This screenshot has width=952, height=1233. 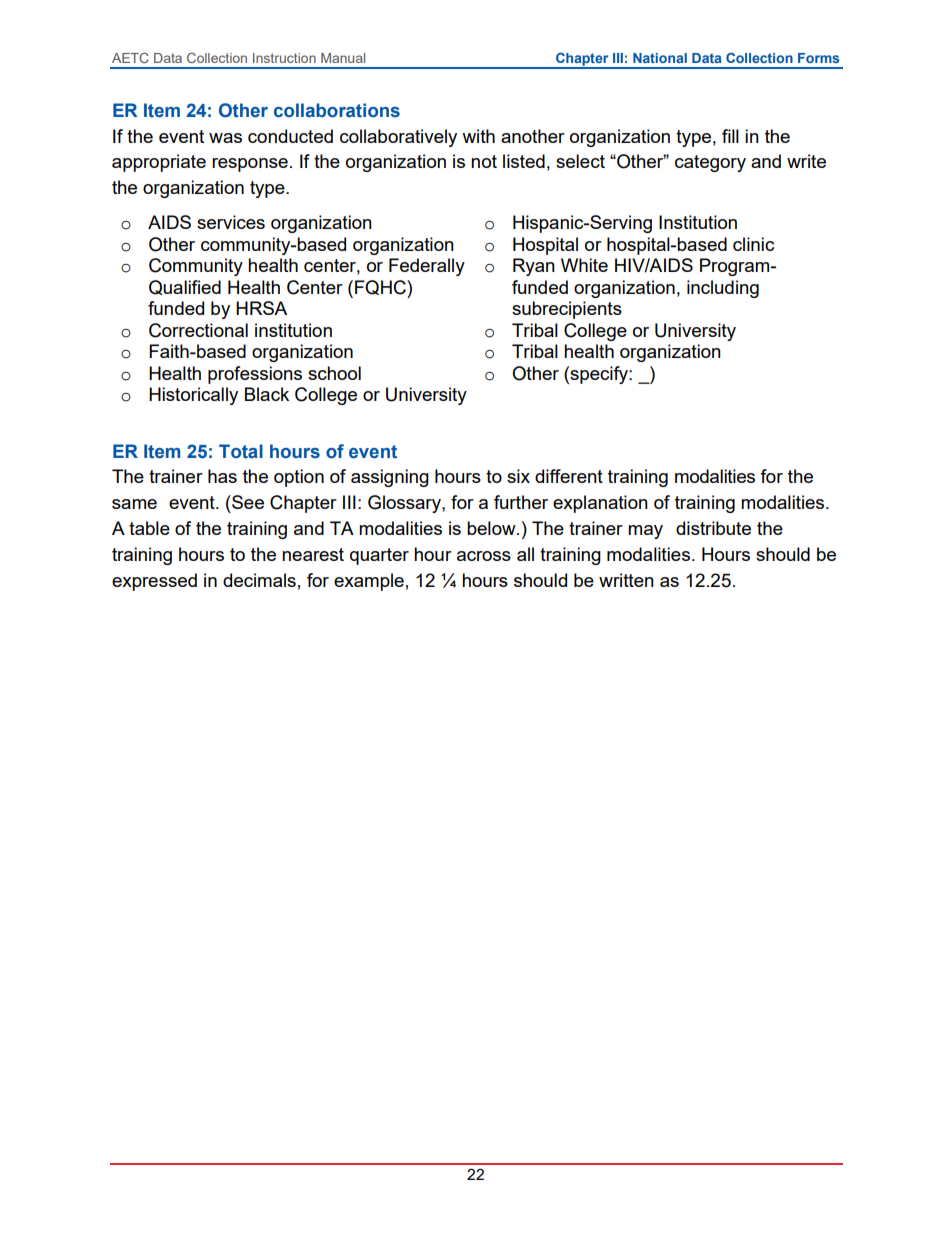 I want to click on Correctional, so click(x=198, y=330).
